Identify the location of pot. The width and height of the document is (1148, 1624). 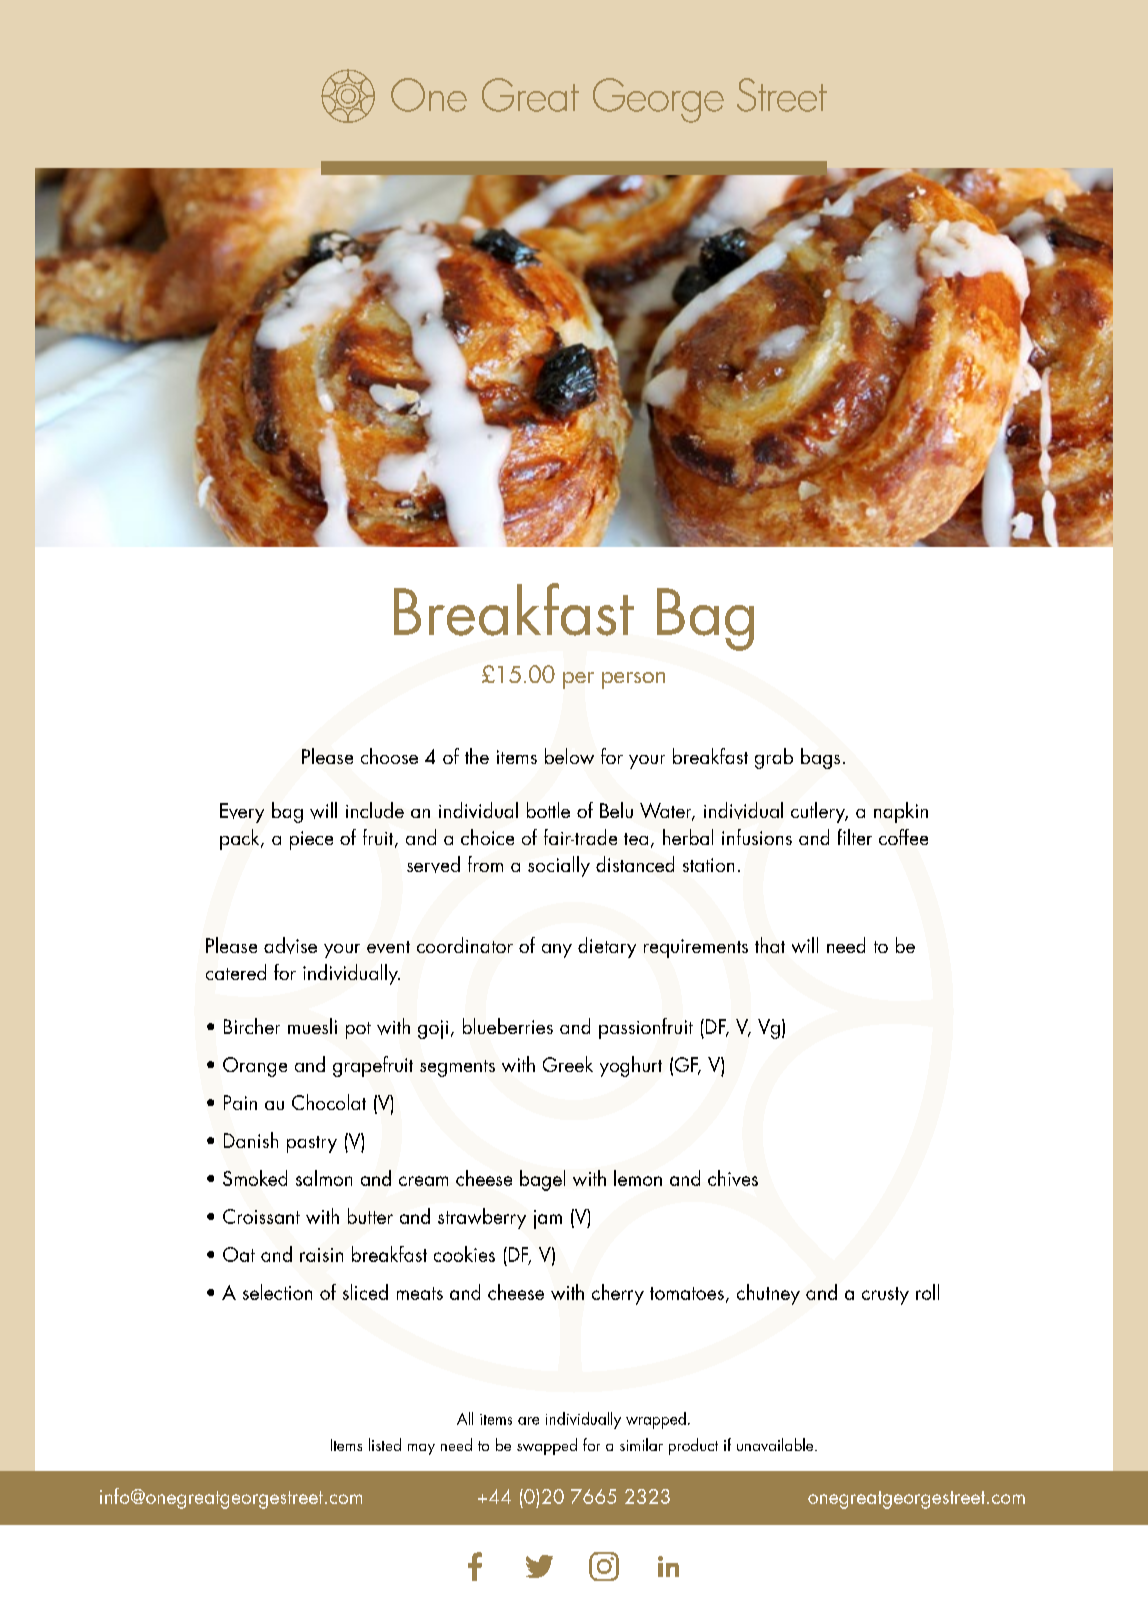
(358, 1030).
